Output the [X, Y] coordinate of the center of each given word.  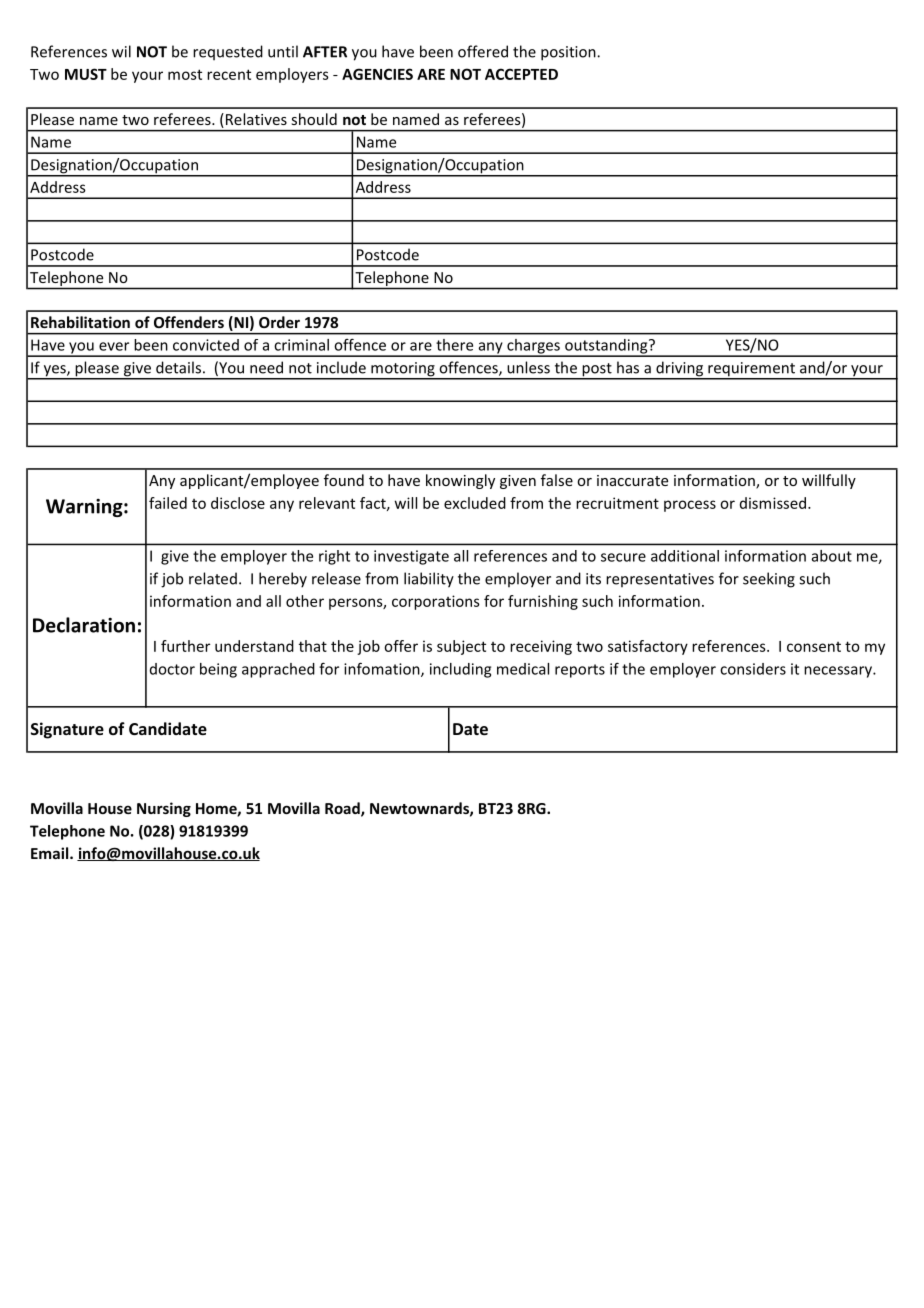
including [460, 670]
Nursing [164, 809]
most [185, 74]
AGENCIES [377, 74]
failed [168, 503]
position [569, 53]
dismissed [774, 503]
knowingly [460, 481]
